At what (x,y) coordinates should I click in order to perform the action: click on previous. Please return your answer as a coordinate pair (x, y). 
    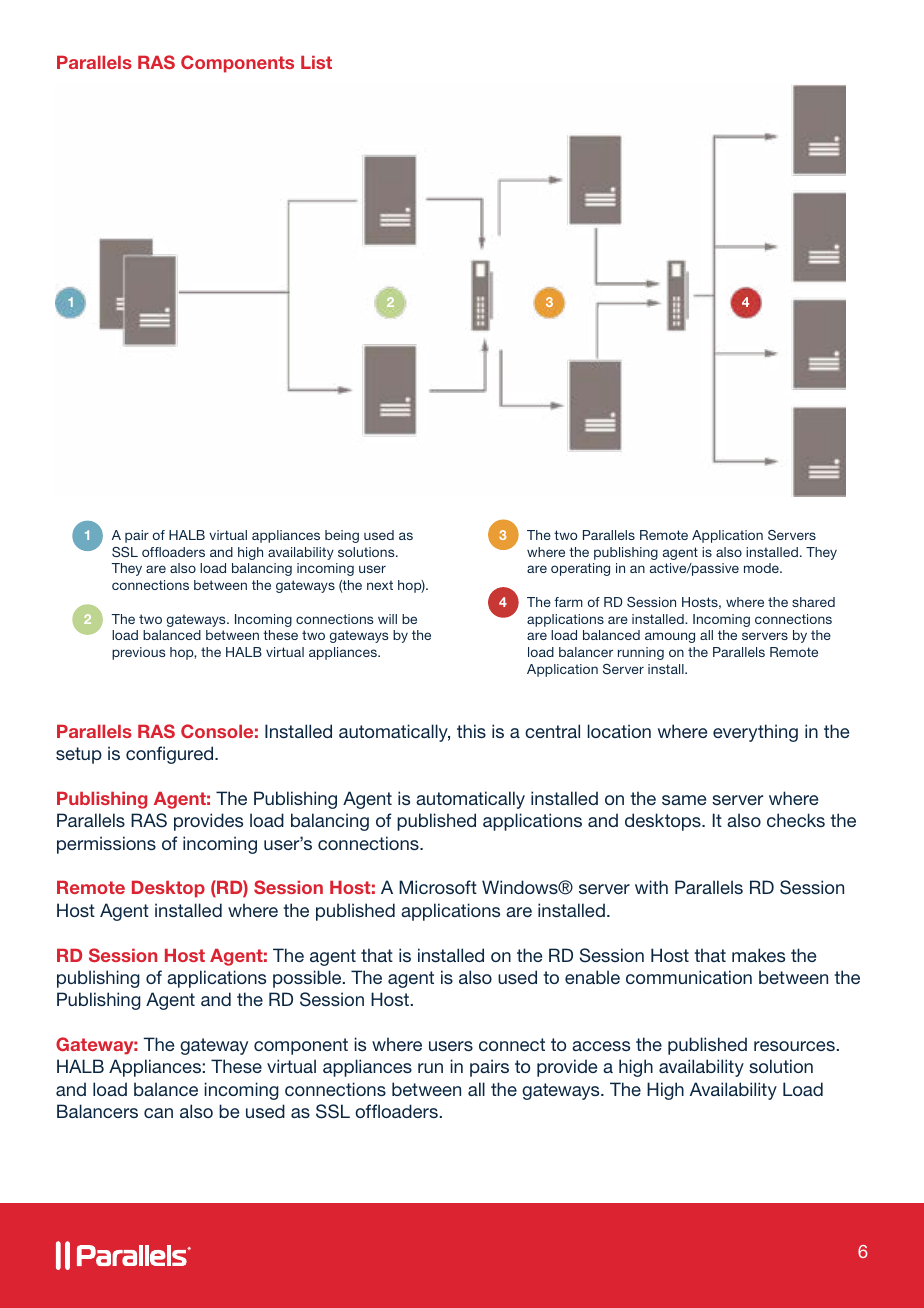
    Looking at the image, I should click on (138, 653).
